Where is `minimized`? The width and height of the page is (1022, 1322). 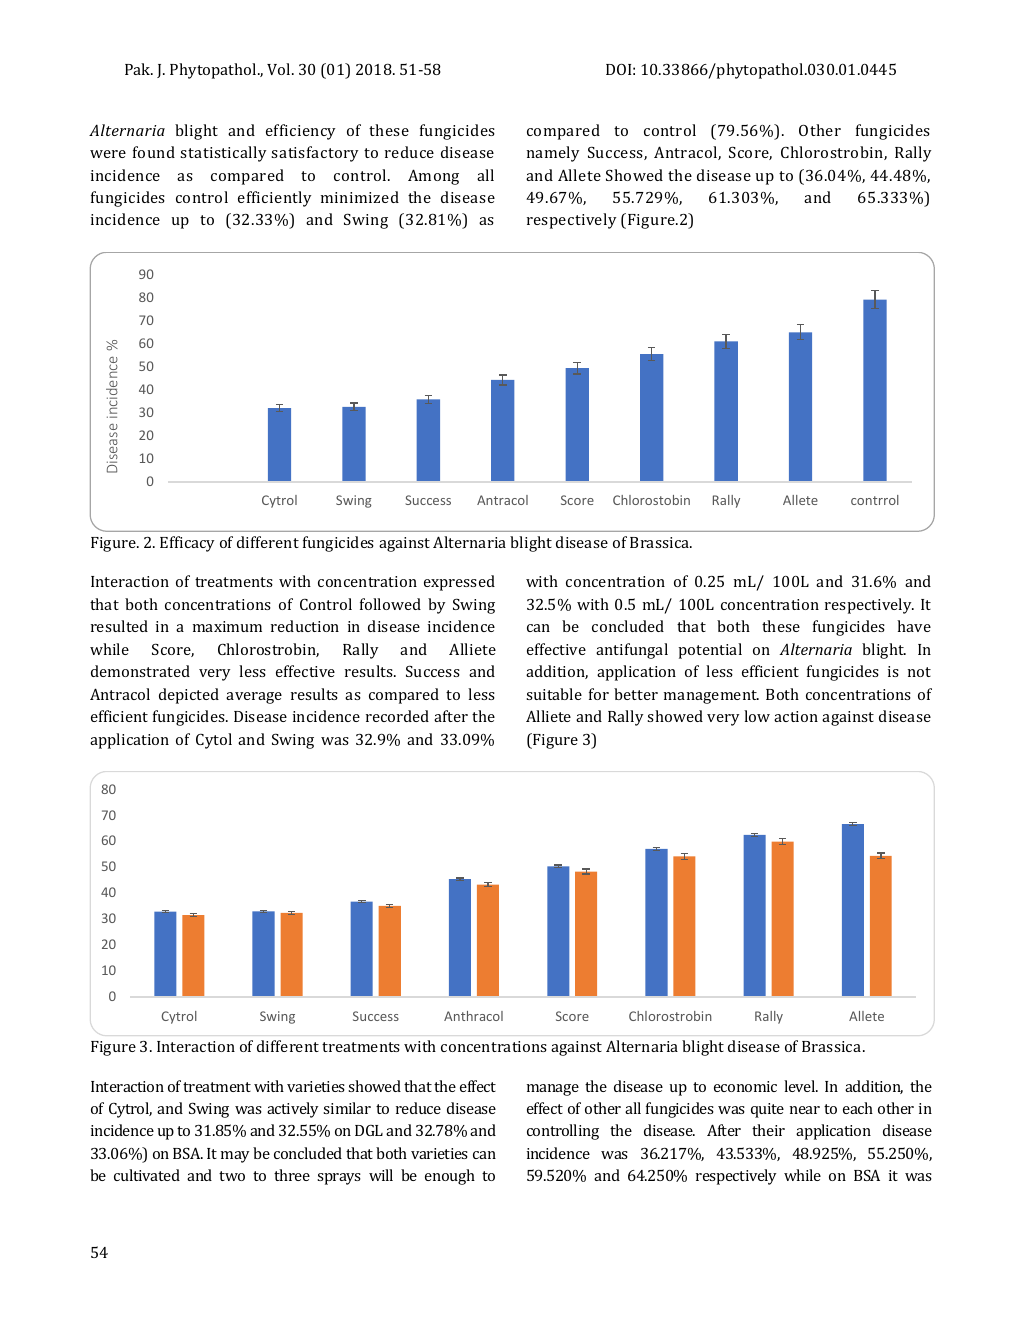
minimized is located at coordinates (360, 197).
